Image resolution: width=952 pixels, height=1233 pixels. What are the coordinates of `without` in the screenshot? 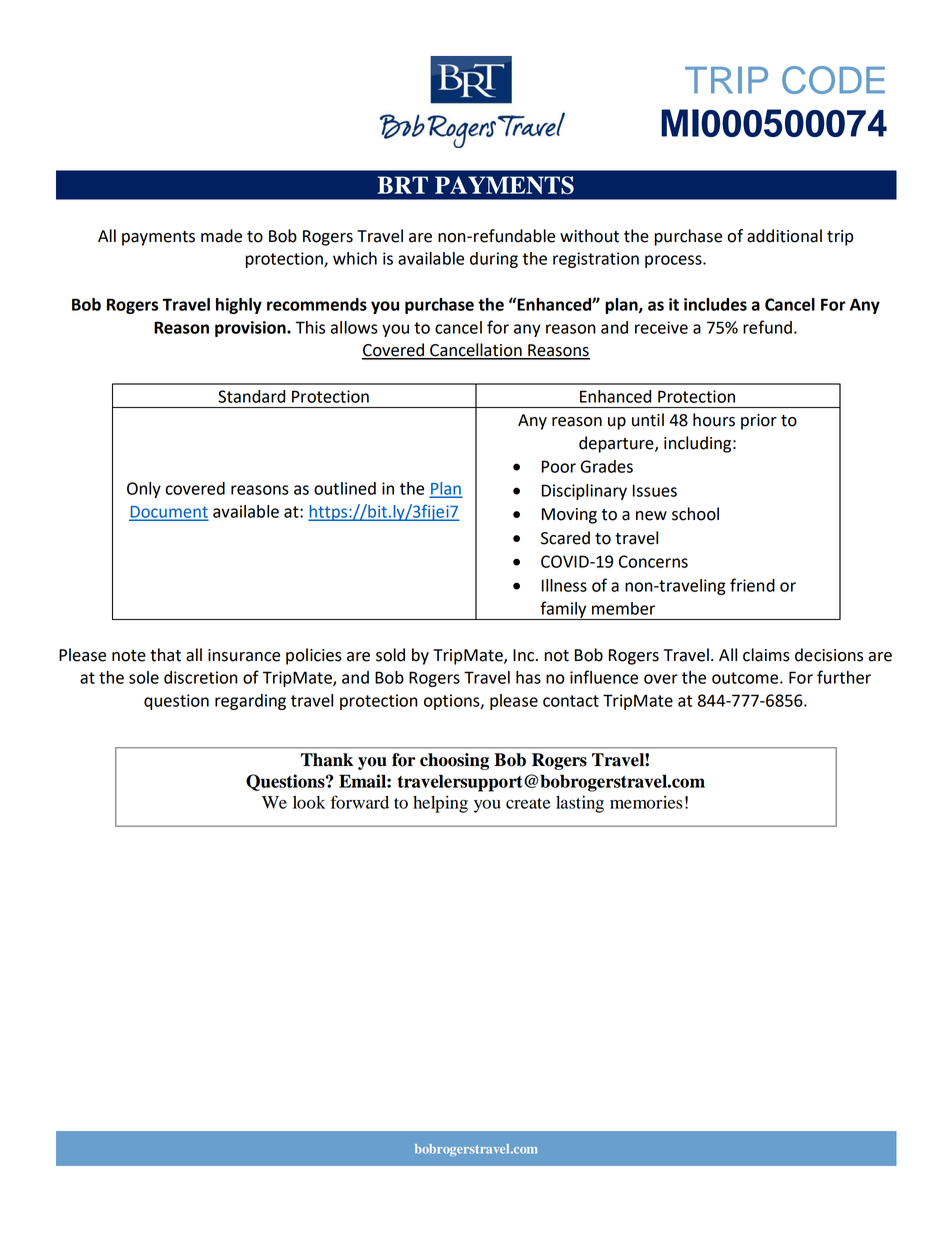 It's located at (589, 236).
